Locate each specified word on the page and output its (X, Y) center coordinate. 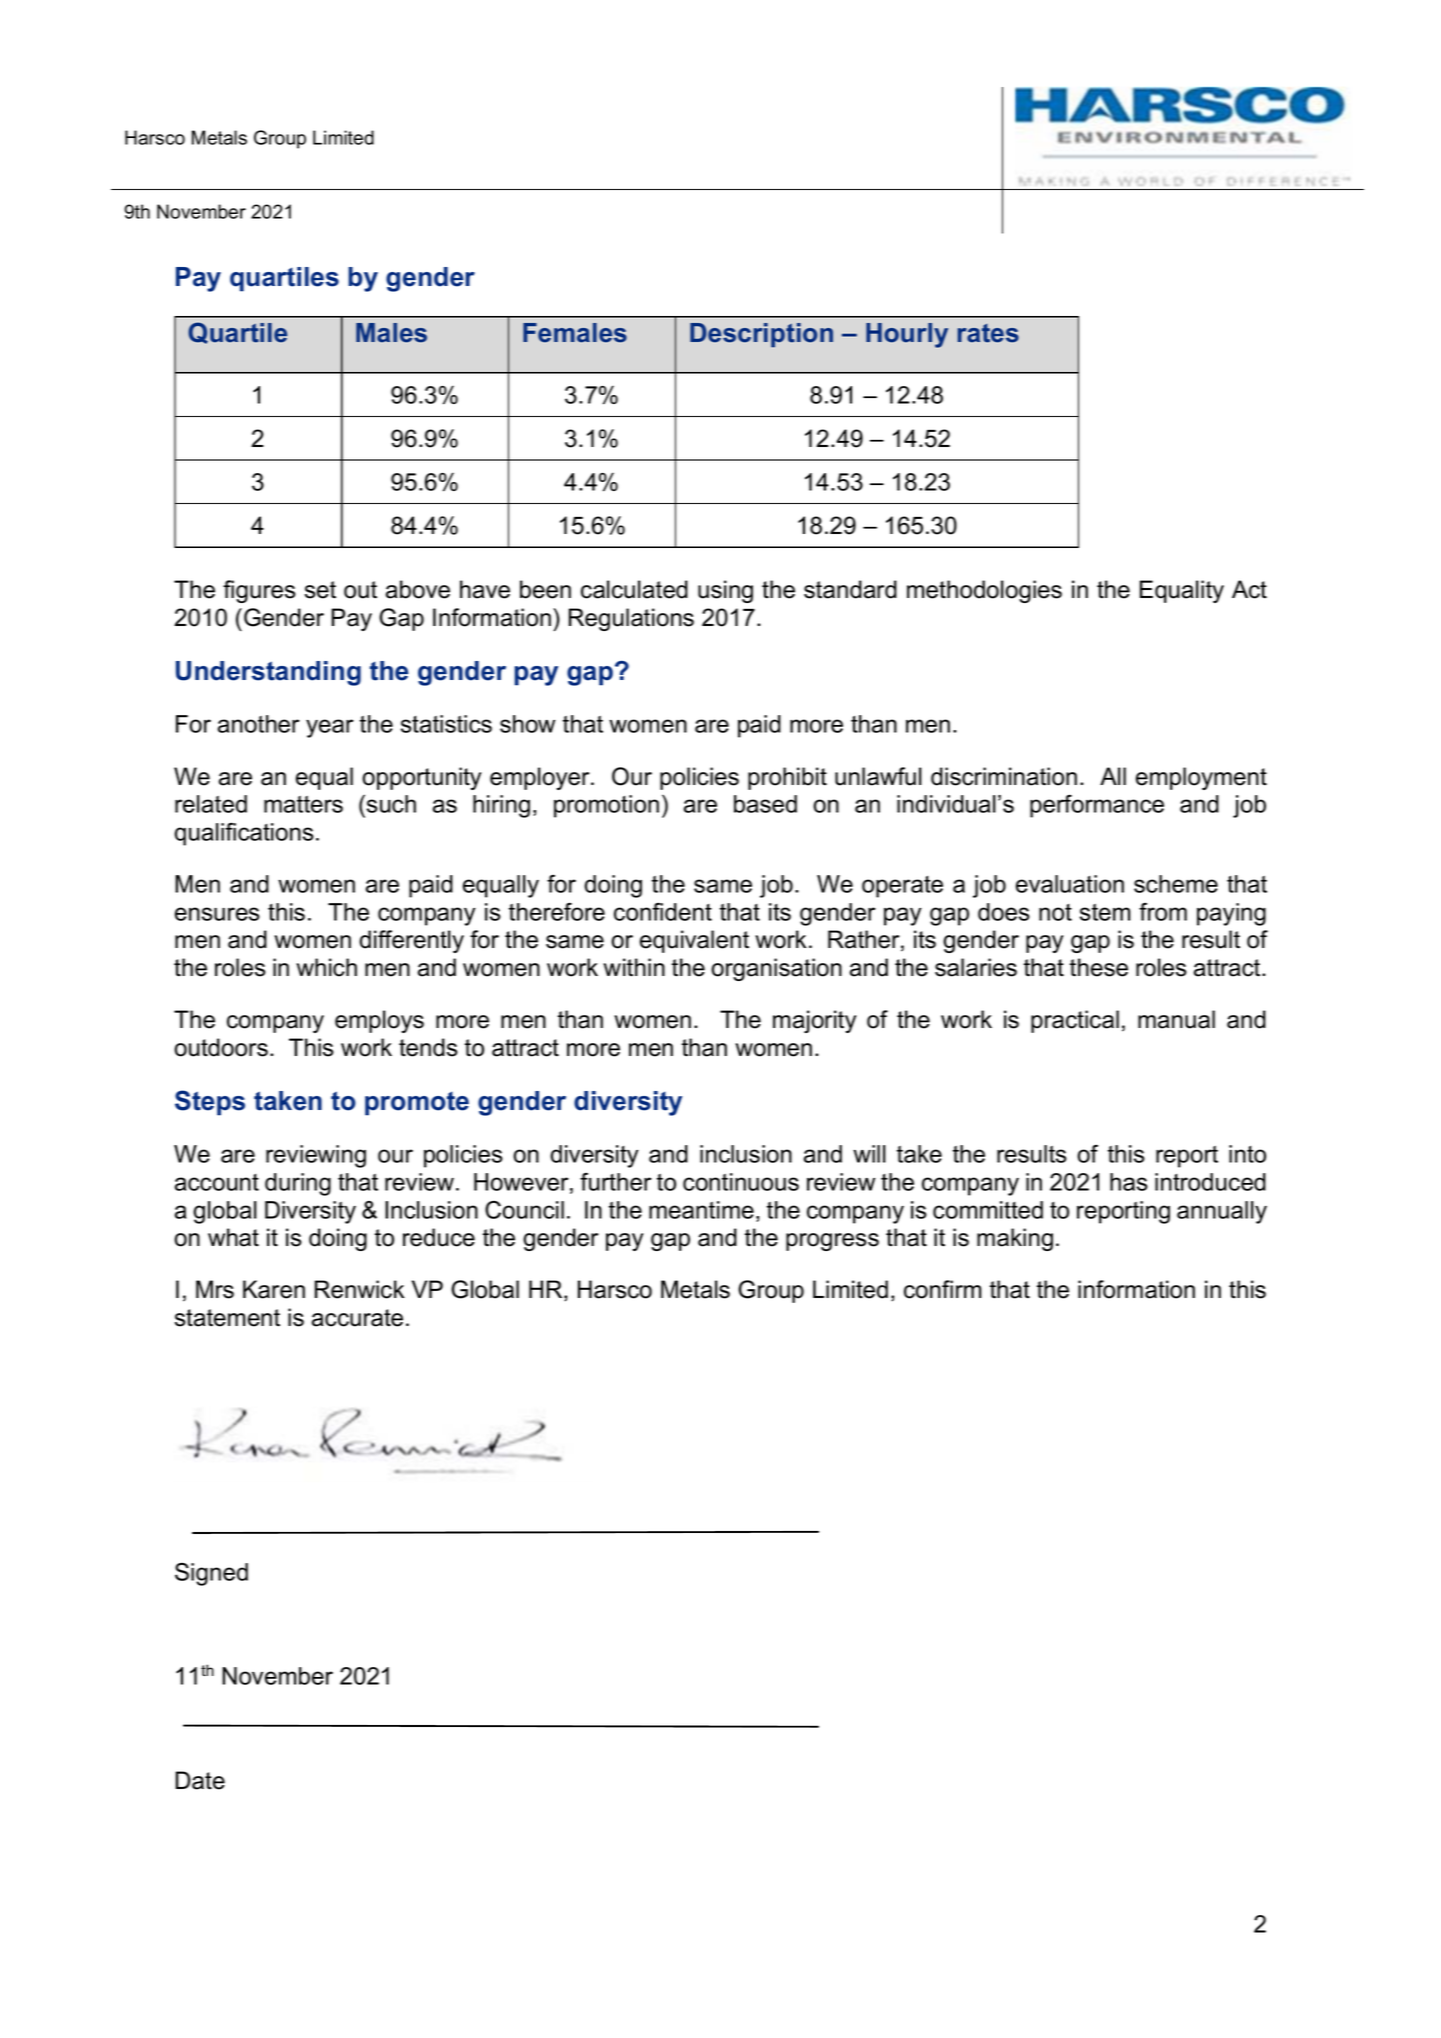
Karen (274, 1289)
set (320, 590)
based (765, 804)
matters (303, 804)
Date (200, 1780)
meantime (701, 1210)
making (1015, 1239)
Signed (211, 1574)
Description (761, 335)
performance (1097, 806)
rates (988, 333)
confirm (942, 1289)
